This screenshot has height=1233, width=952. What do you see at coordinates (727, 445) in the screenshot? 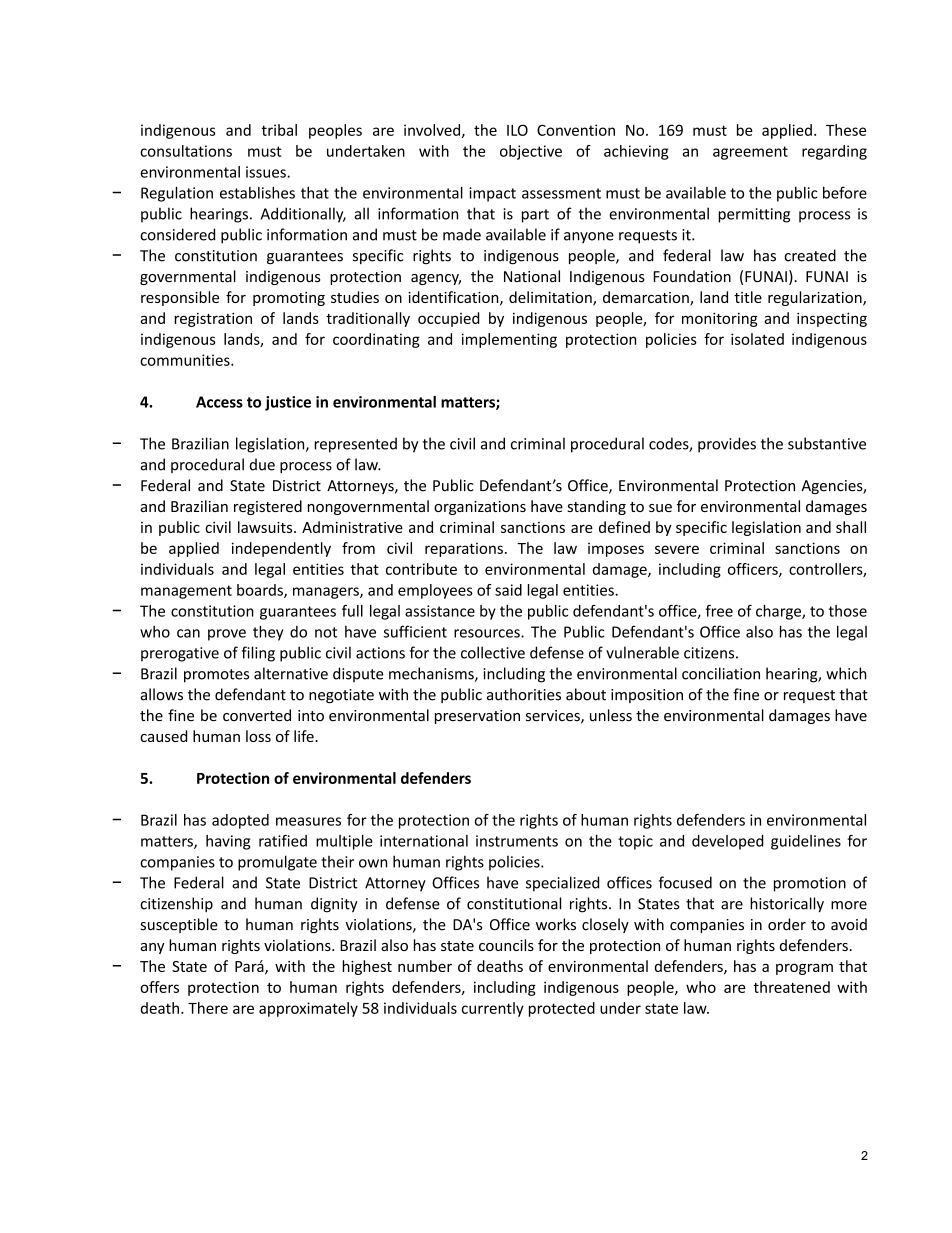
I see `provides` at bounding box center [727, 445].
